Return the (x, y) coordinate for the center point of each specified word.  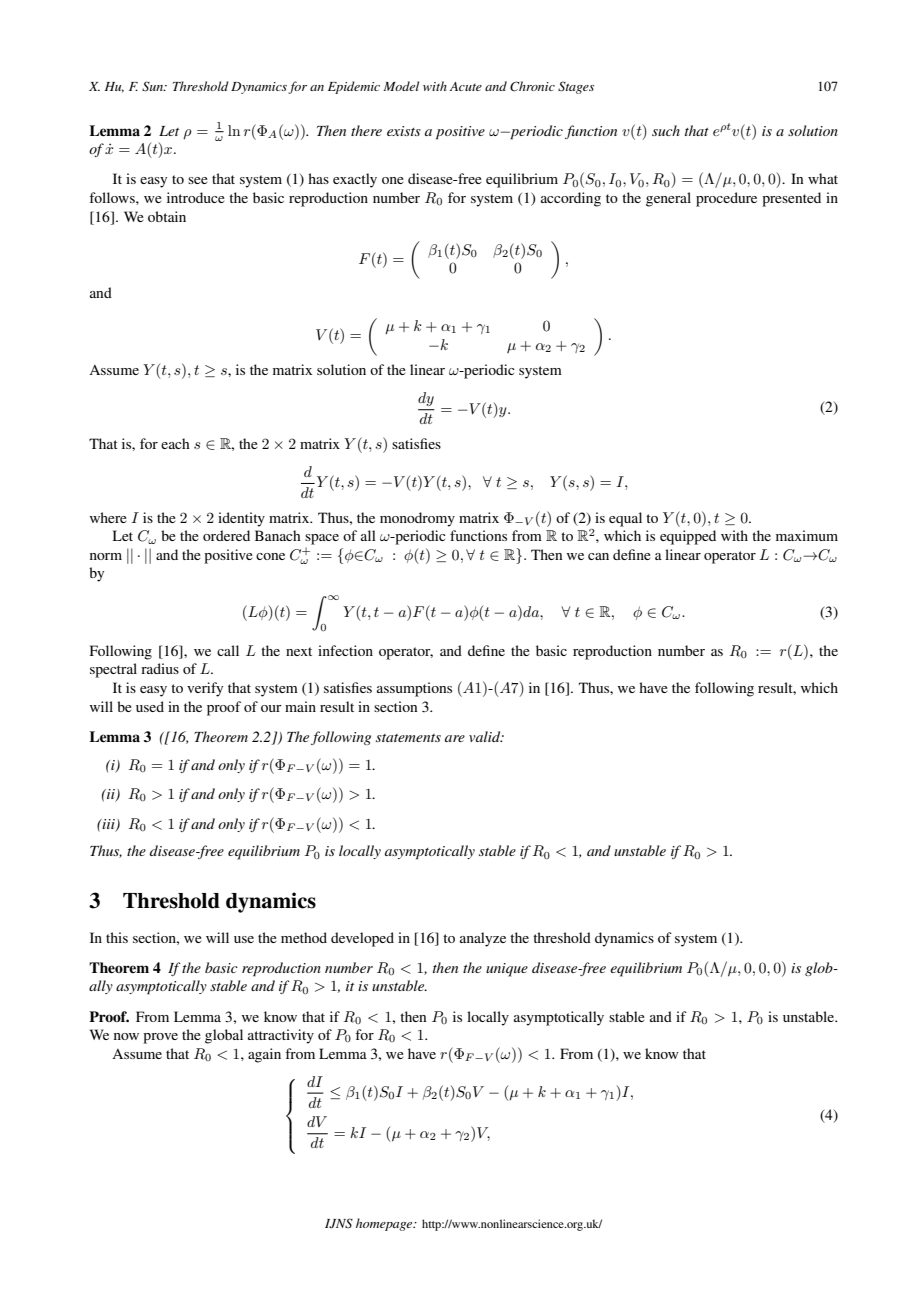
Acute (466, 86)
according (571, 199)
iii (109, 825)
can (598, 556)
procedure (726, 199)
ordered (226, 535)
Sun (153, 86)
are (455, 738)
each (175, 443)
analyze (483, 939)
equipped (688, 537)
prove (160, 1038)
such (666, 130)
